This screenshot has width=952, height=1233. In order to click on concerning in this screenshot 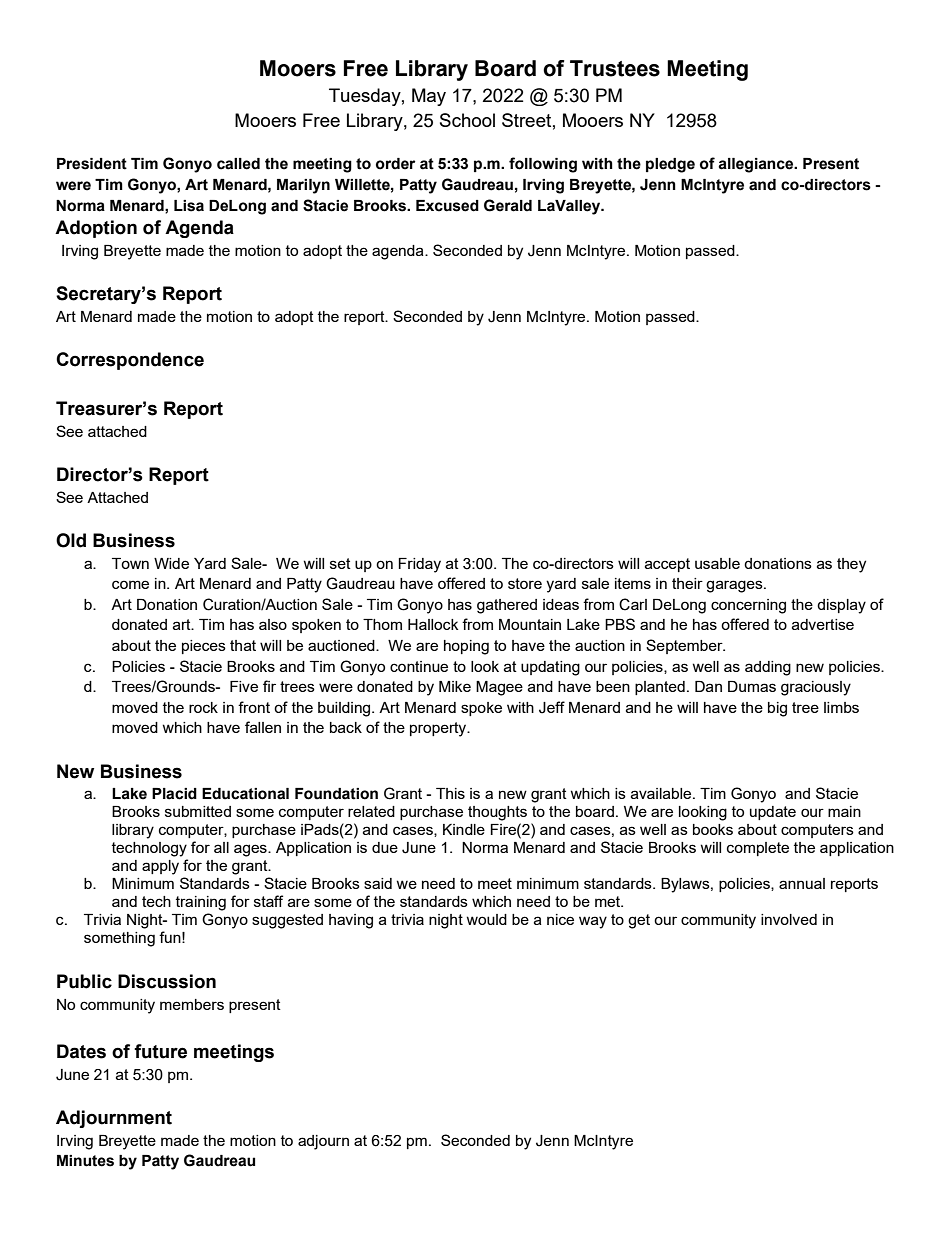, I will do `click(748, 606)`.
